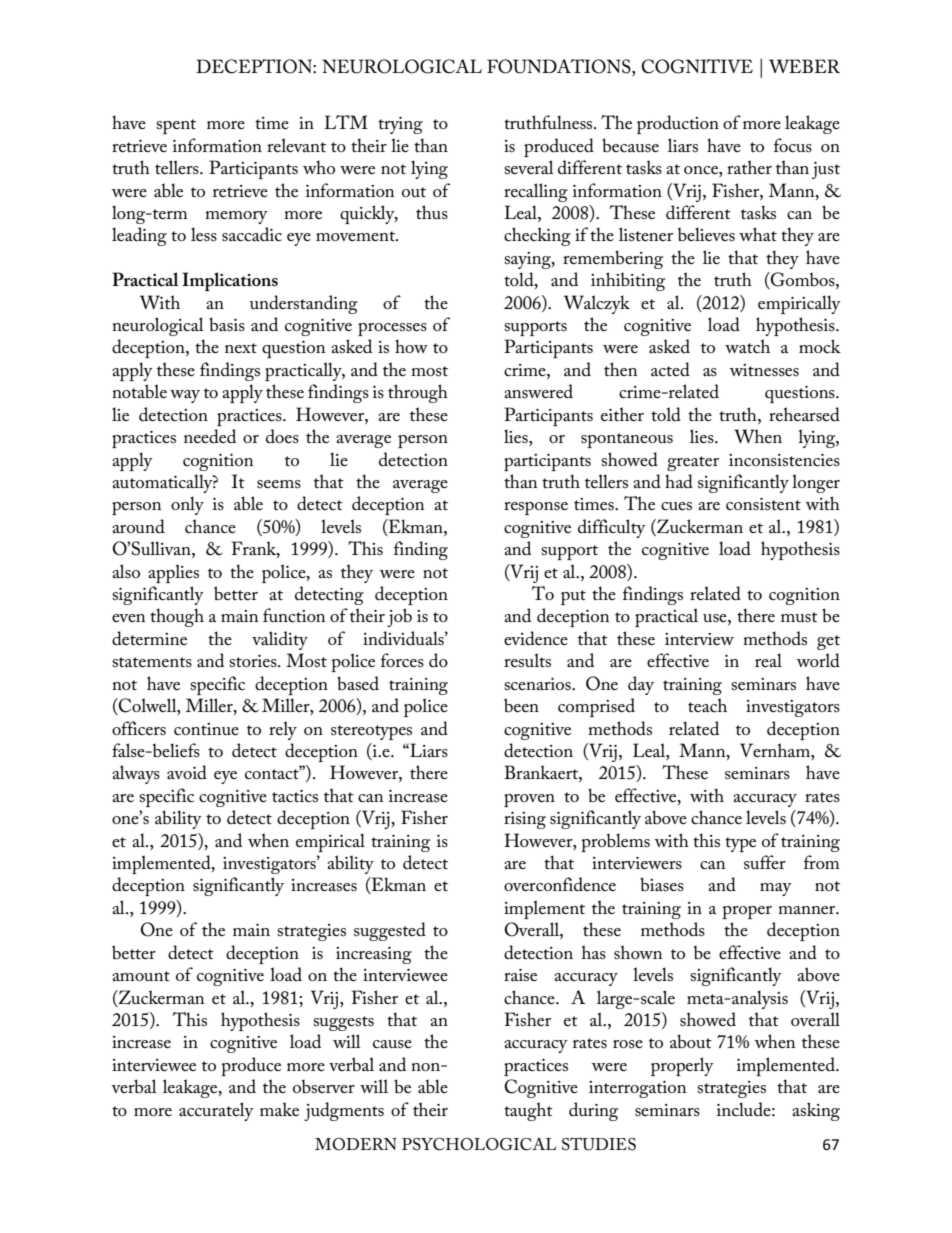 The height and width of the image is (1233, 952). I want to click on accurately, so click(216, 1111).
